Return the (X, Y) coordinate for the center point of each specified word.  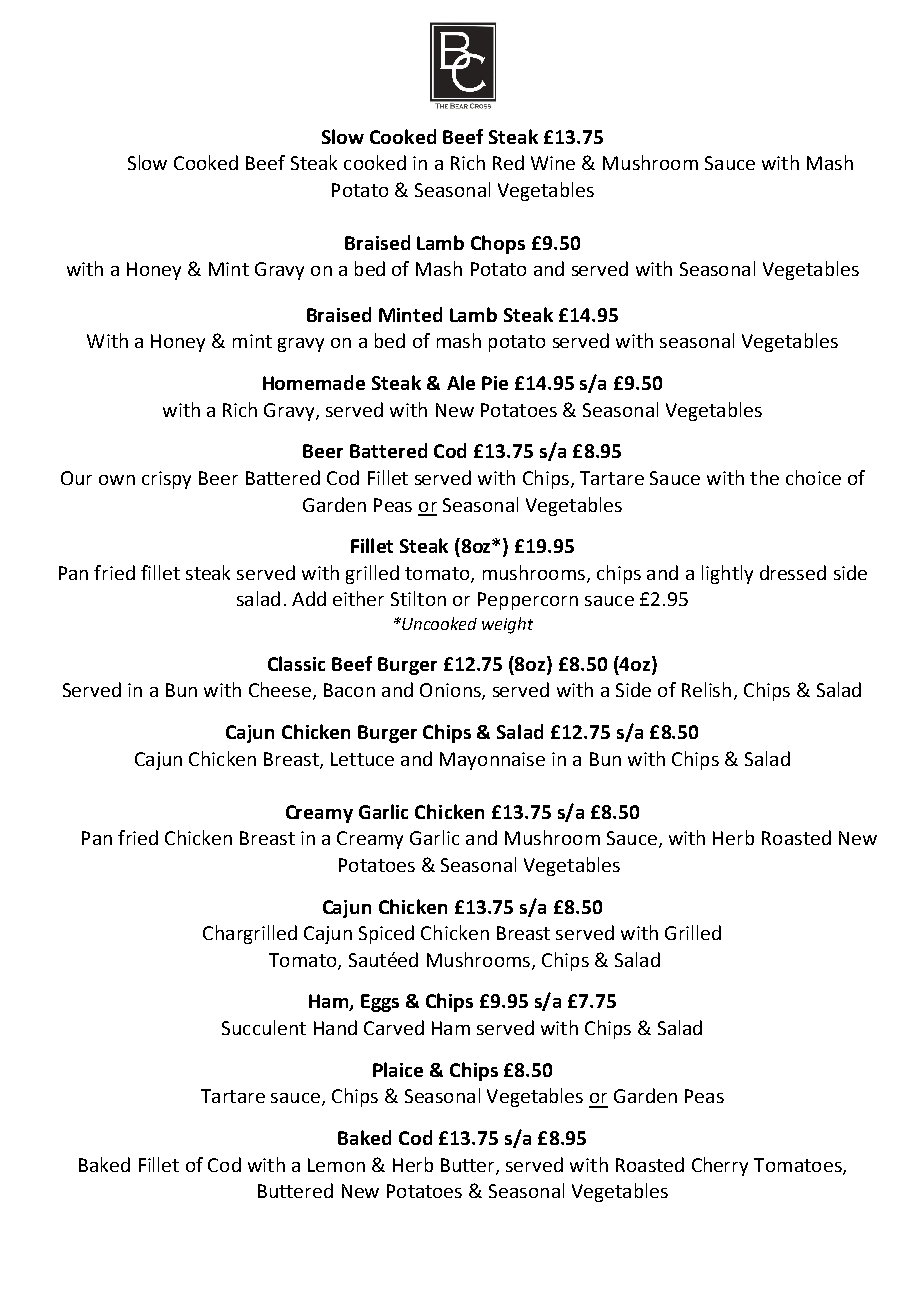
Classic (296, 663)
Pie (495, 383)
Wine (553, 163)
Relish (706, 689)
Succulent (264, 1027)
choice (813, 477)
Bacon (349, 690)
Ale (461, 382)
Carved (394, 1027)
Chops (498, 244)
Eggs (380, 1003)
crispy (166, 480)
